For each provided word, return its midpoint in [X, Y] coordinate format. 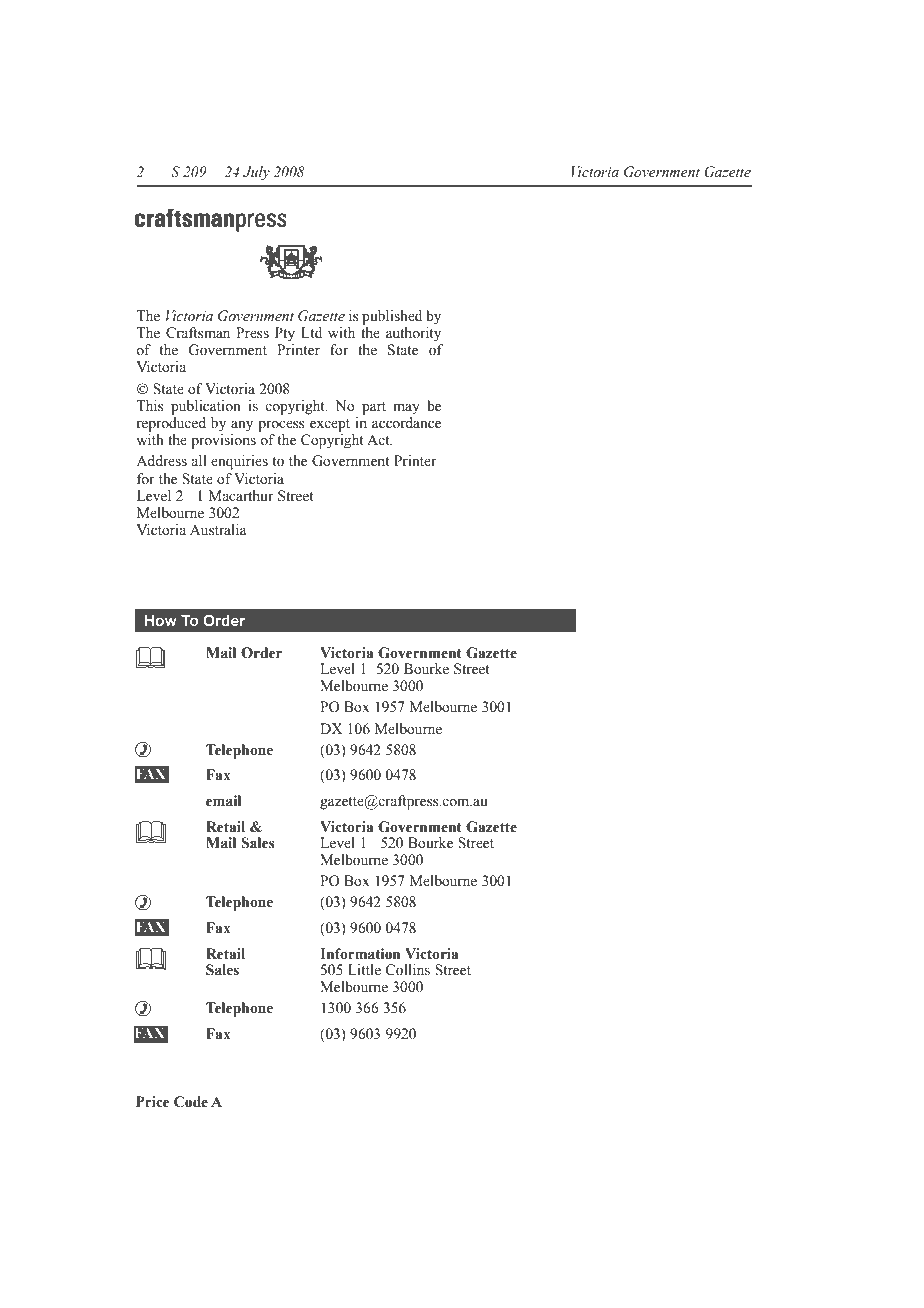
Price [153, 1102]
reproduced [171, 424]
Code [191, 1102]
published [392, 317]
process [281, 426]
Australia [218, 530]
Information [360, 954]
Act [379, 440]
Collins [408, 970]
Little [364, 969]
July [256, 173]
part [374, 408]
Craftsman [198, 333]
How [160, 621]
